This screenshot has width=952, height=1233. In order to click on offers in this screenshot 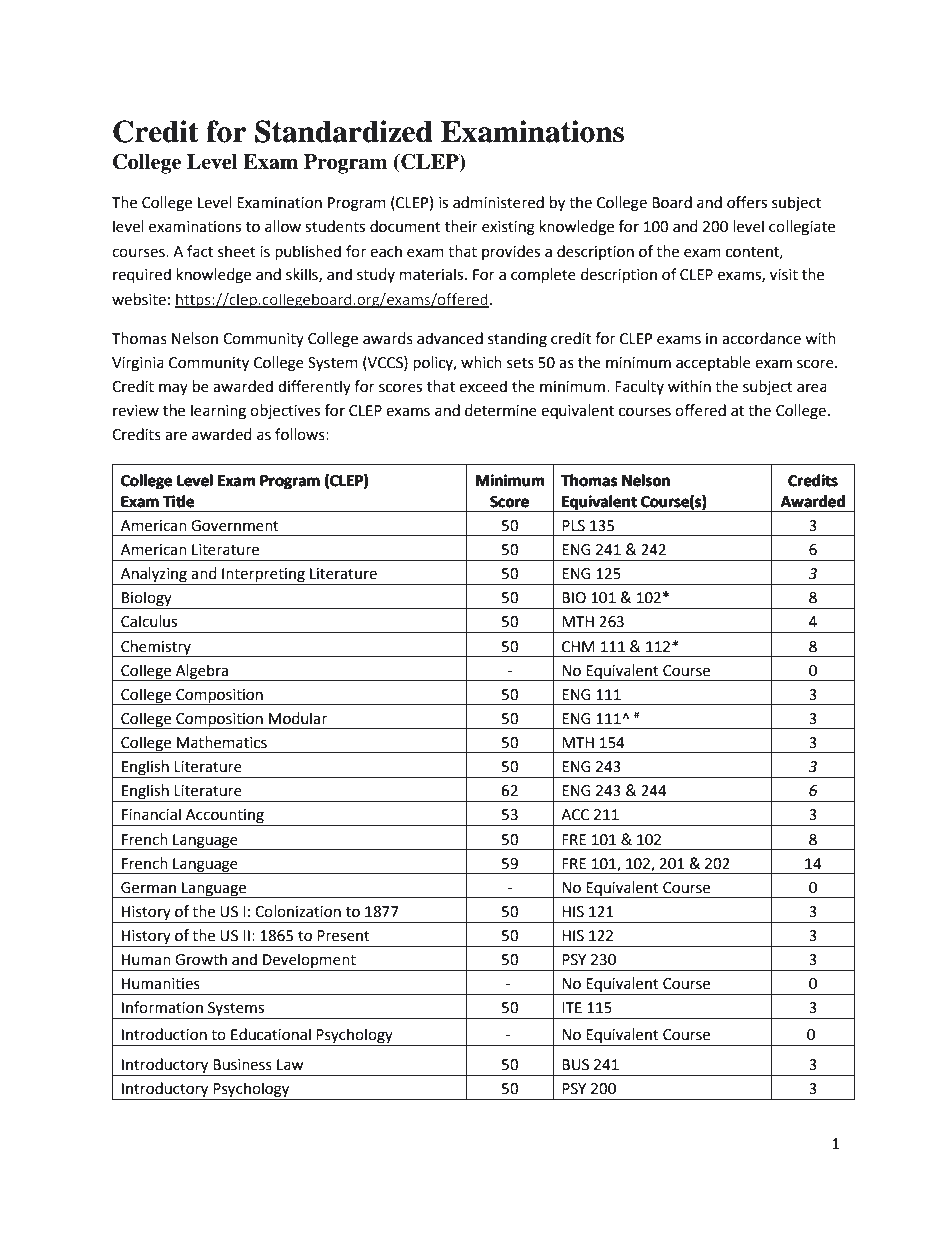, I will do `click(747, 202)`.
